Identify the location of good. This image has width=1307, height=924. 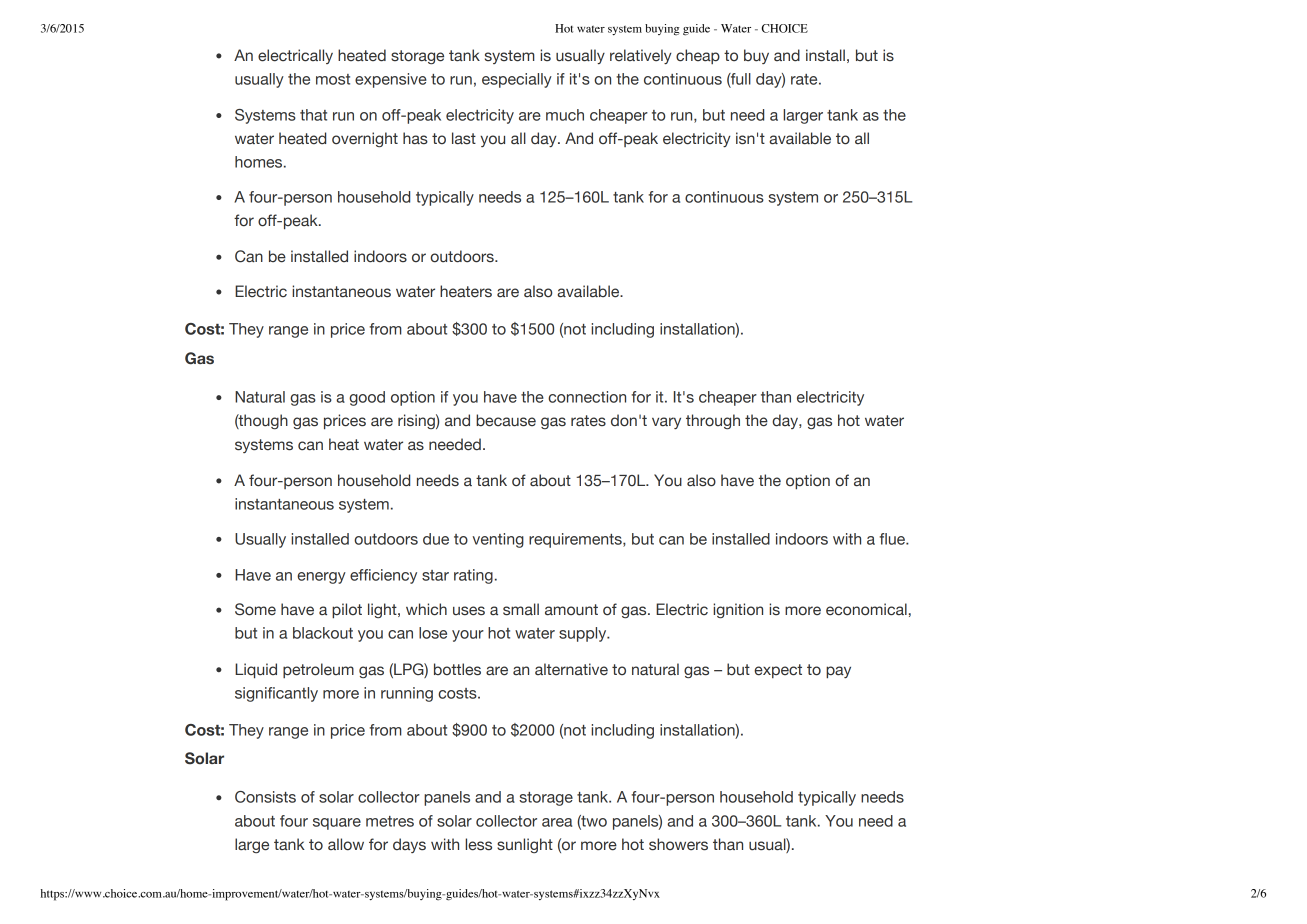
(367, 398).
